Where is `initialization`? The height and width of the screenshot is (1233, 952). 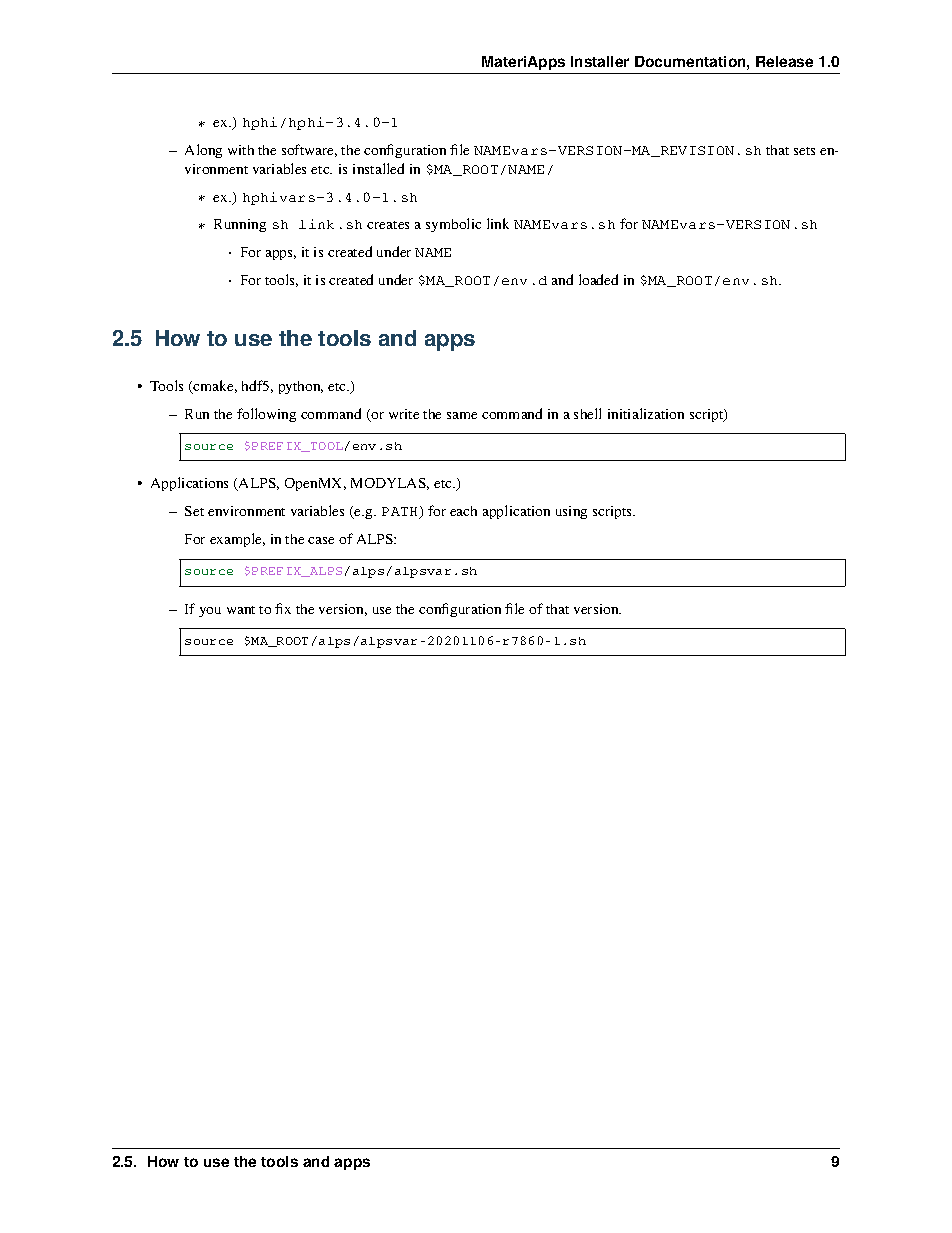
initialization is located at coordinates (646, 413).
